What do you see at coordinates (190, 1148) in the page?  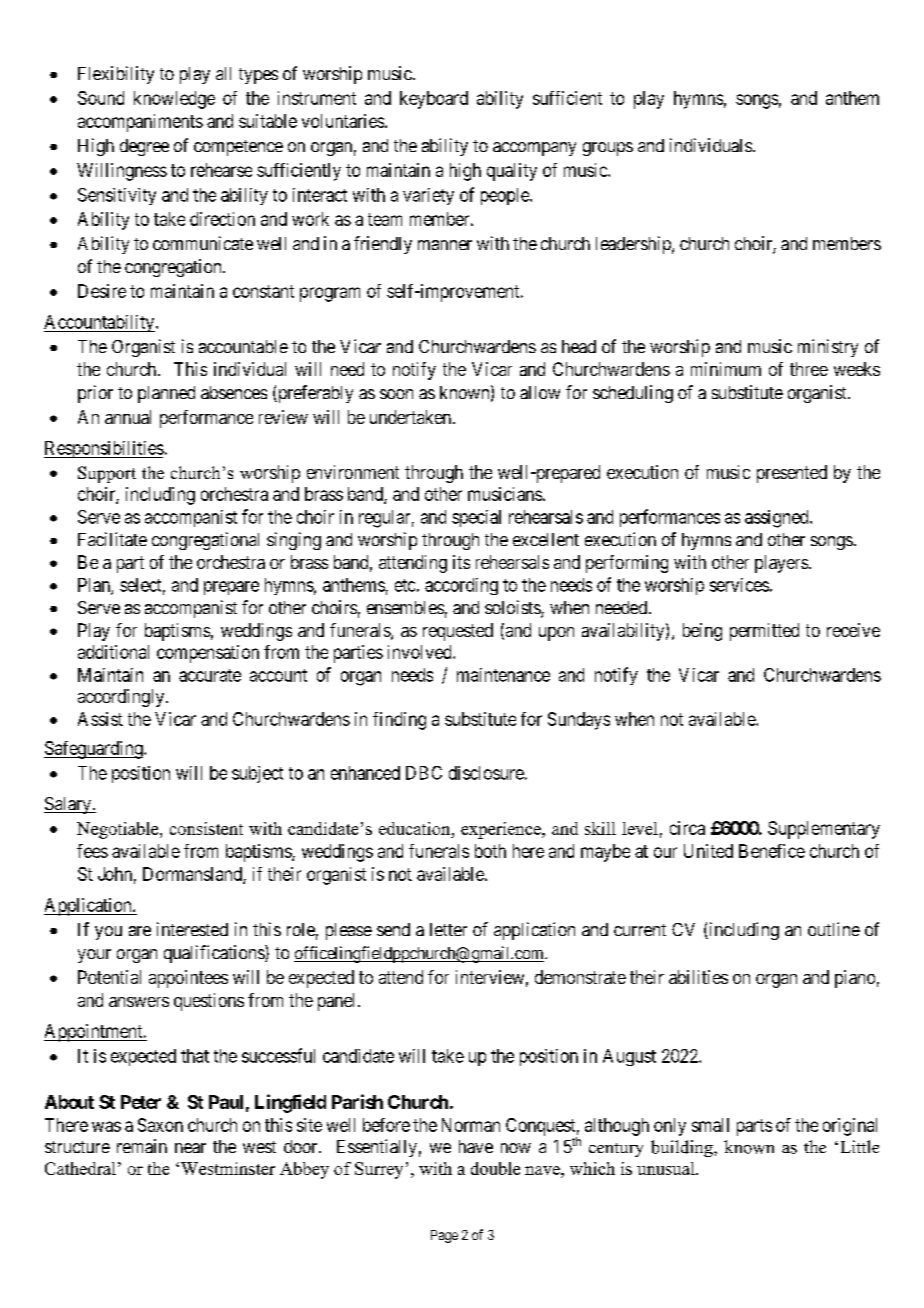 I see `near` at bounding box center [190, 1148].
